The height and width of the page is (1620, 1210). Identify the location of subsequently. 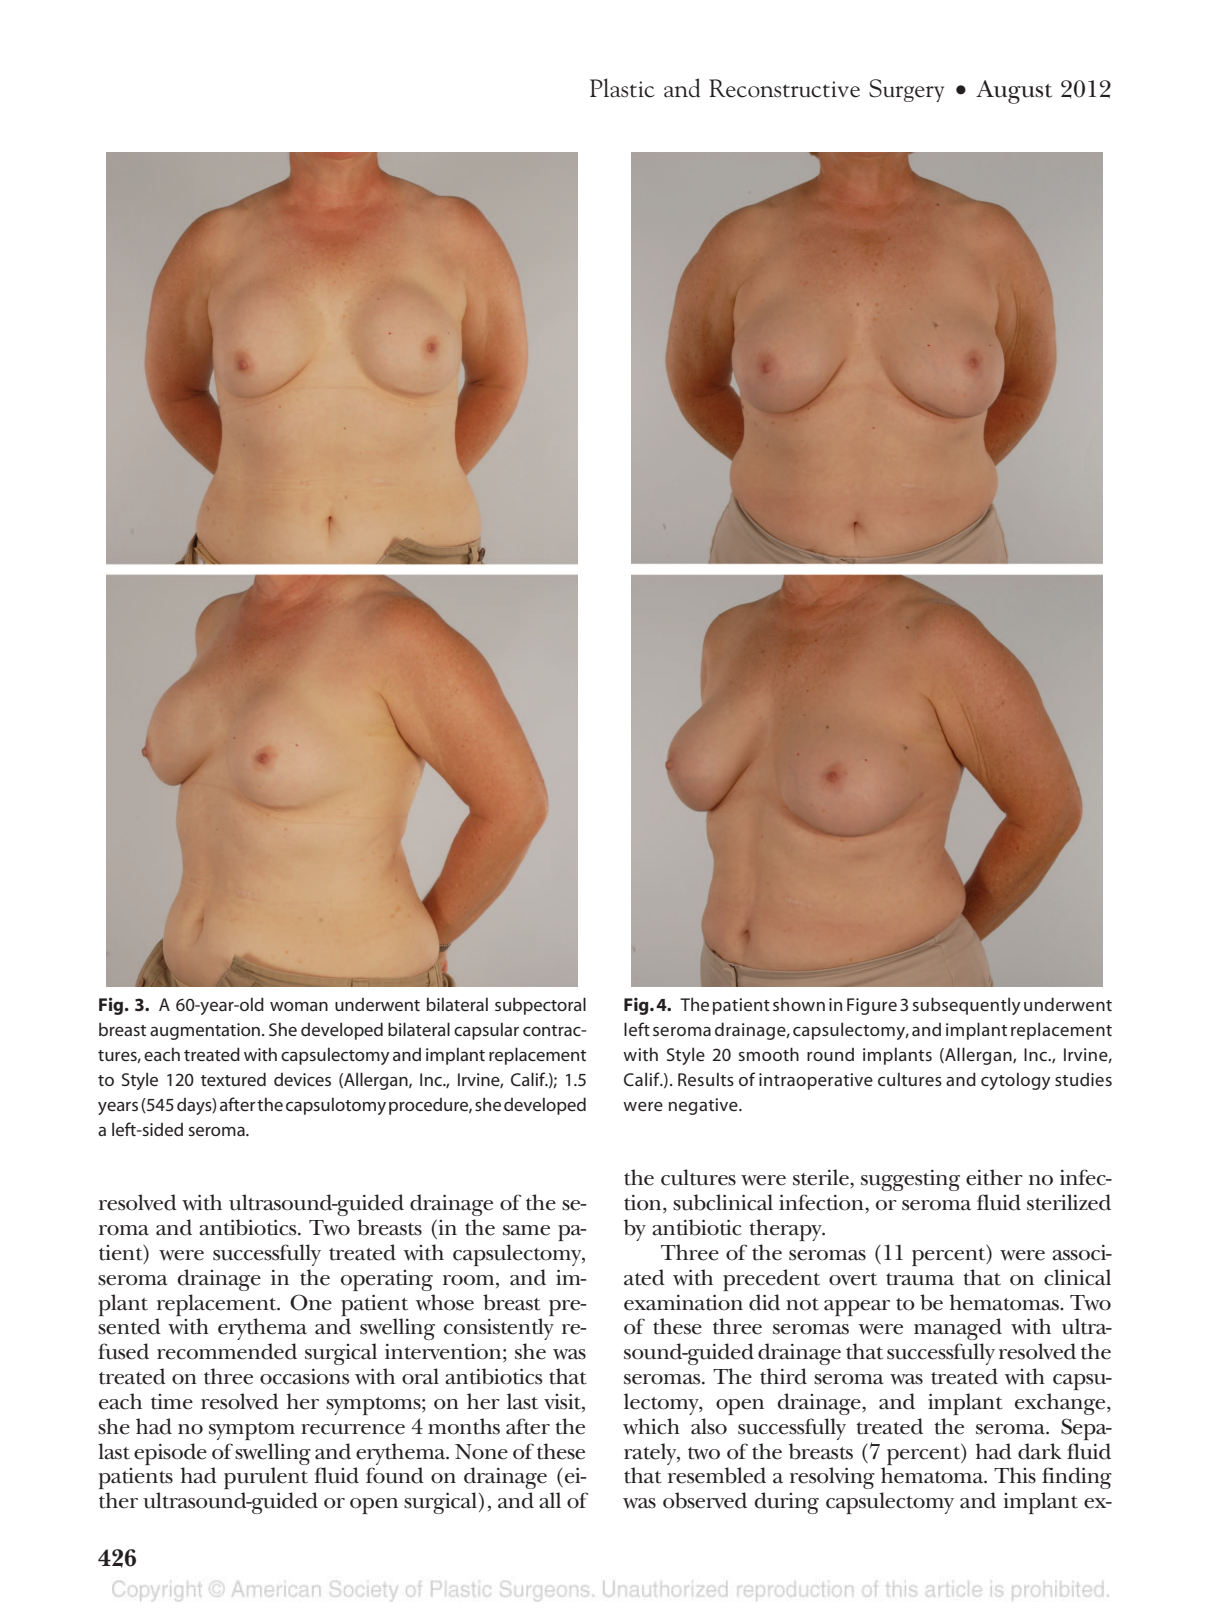
(967, 1006).
